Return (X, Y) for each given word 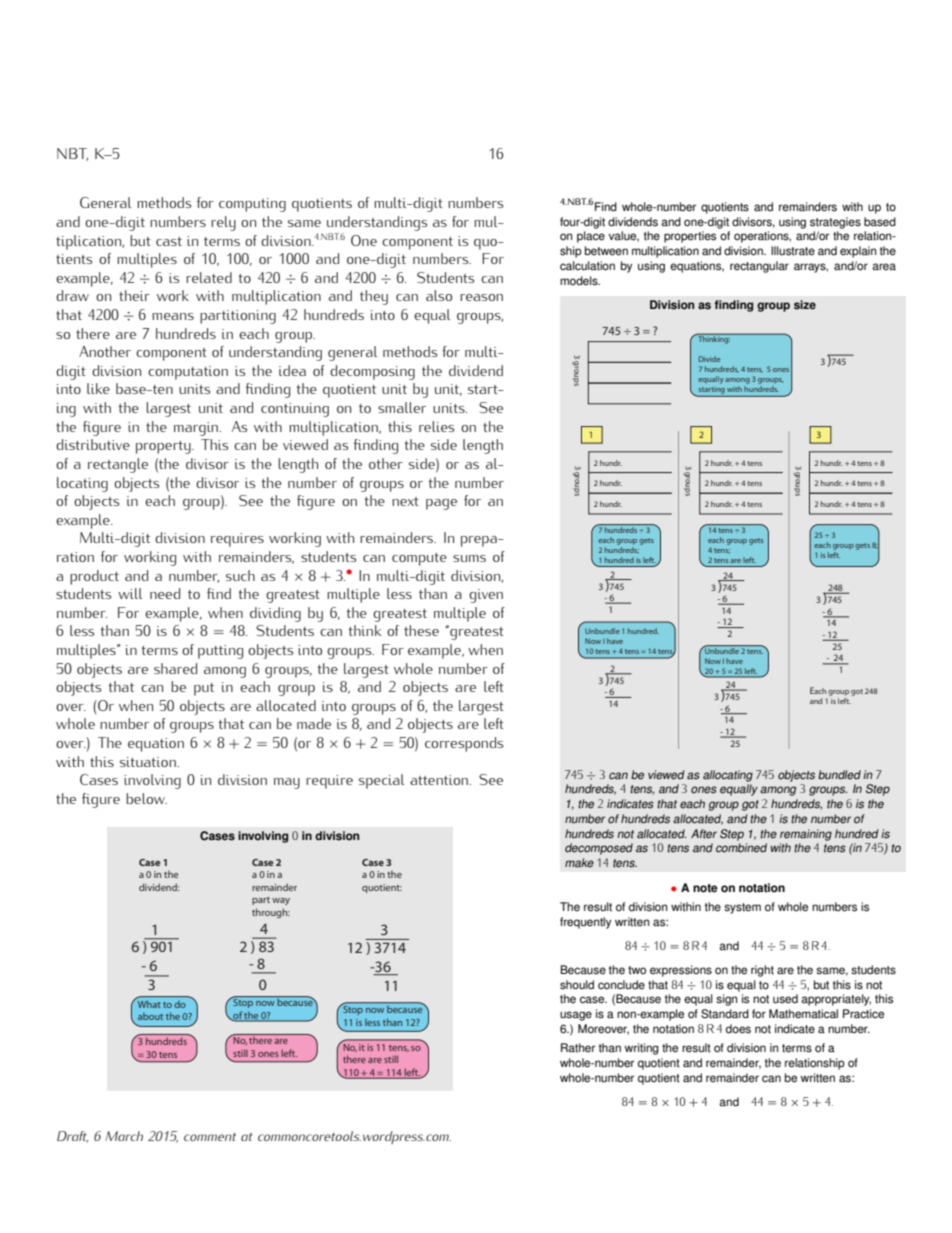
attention (439, 780)
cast (169, 241)
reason (481, 297)
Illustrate (793, 251)
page (441, 504)
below (146, 798)
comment (210, 1137)
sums (469, 558)
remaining (806, 835)
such (240, 575)
